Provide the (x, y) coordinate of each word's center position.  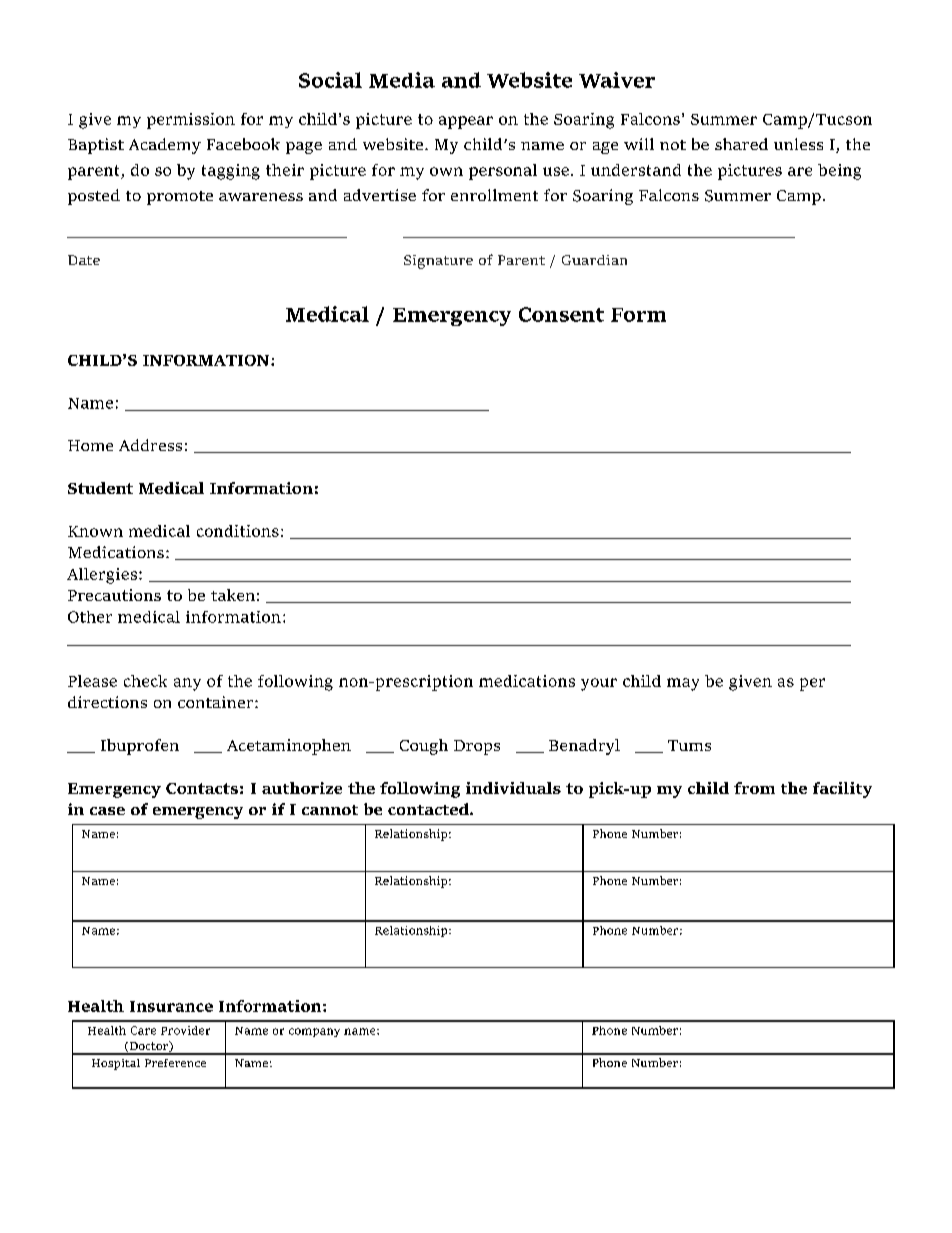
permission (191, 121)
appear (466, 122)
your (599, 684)
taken (233, 595)
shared (741, 144)
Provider (185, 1030)
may (683, 684)
